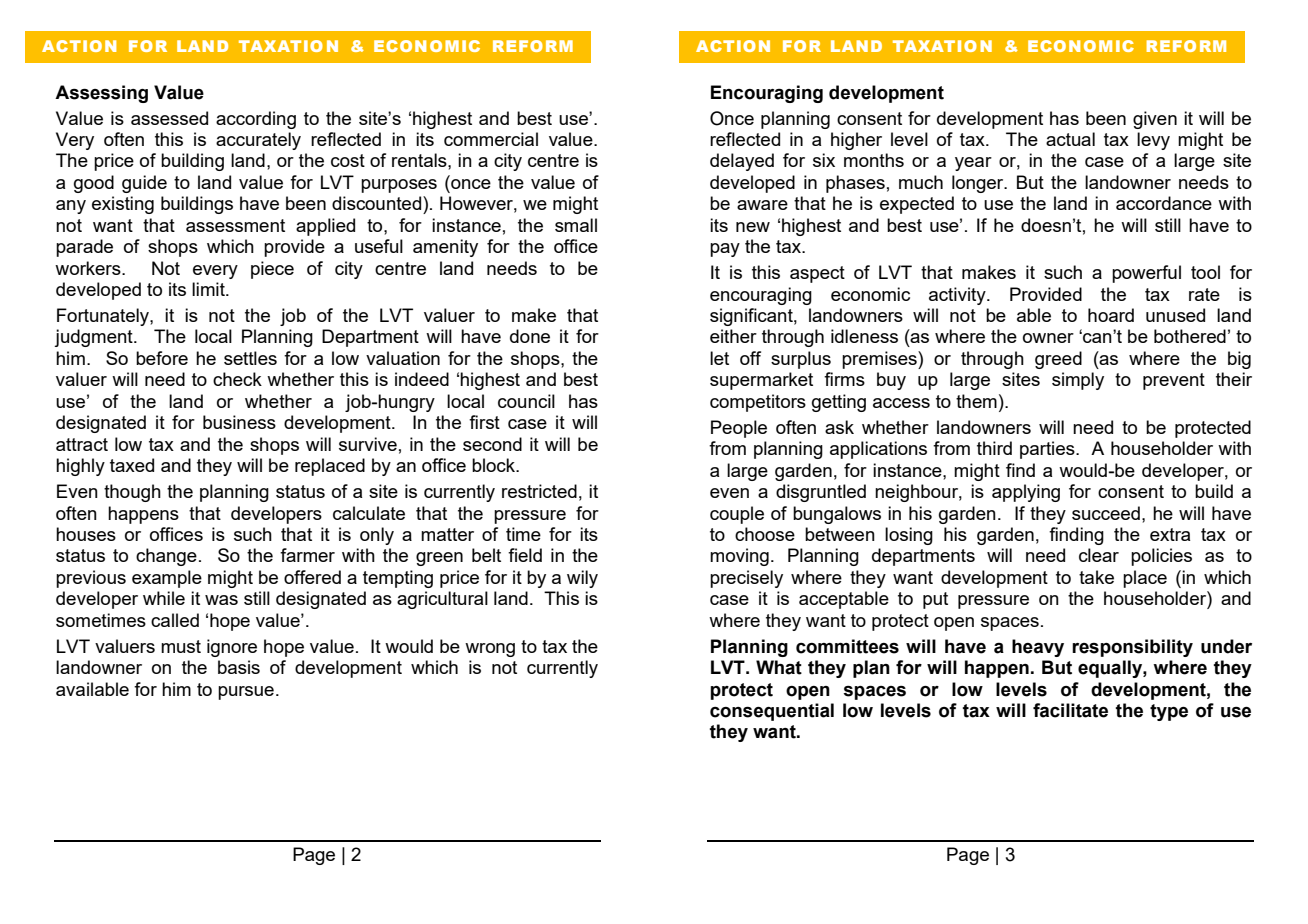  What do you see at coordinates (169, 118) in the document?
I see `assessed` at bounding box center [169, 118].
